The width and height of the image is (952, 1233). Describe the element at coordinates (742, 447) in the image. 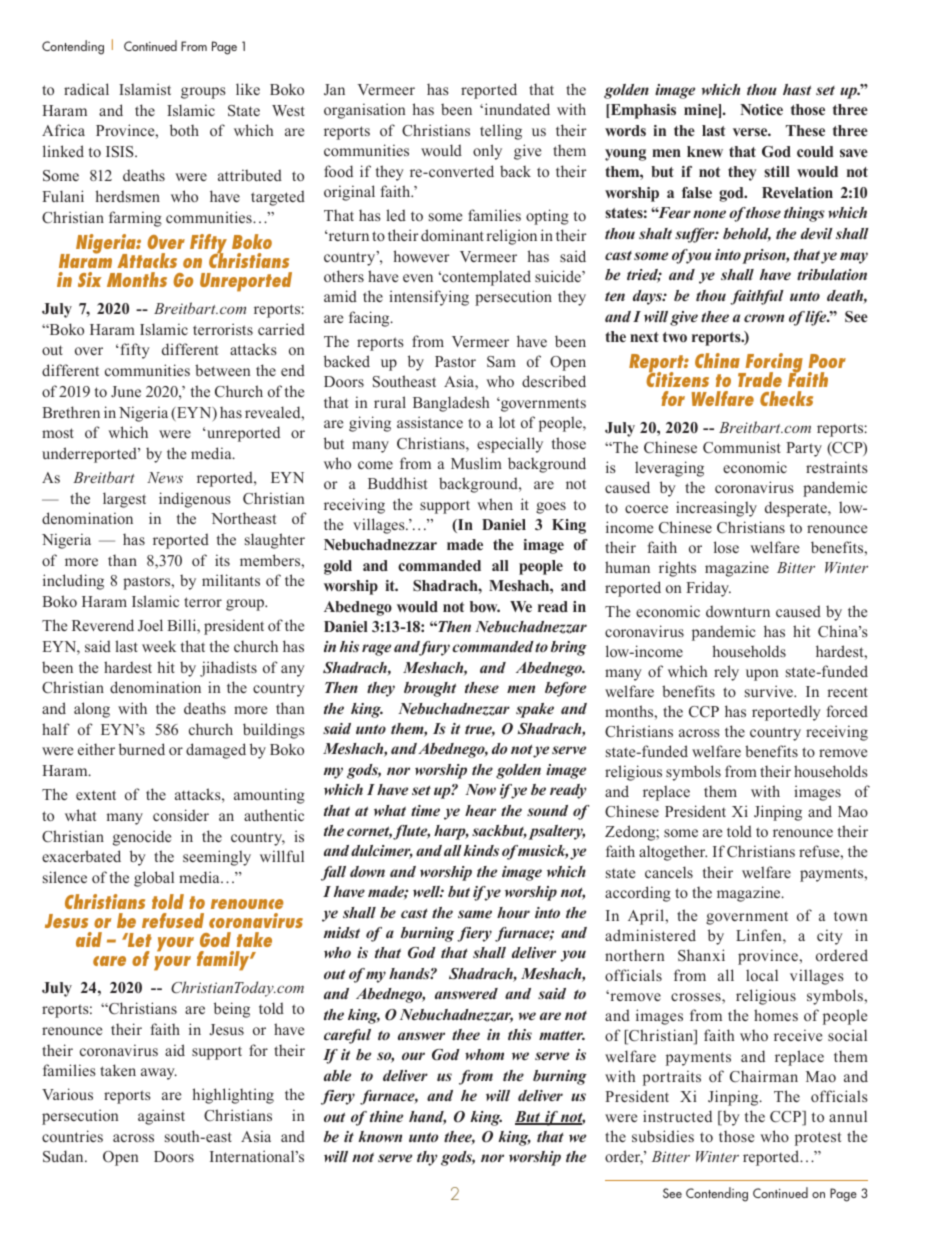

I see `Communist` at that location.
